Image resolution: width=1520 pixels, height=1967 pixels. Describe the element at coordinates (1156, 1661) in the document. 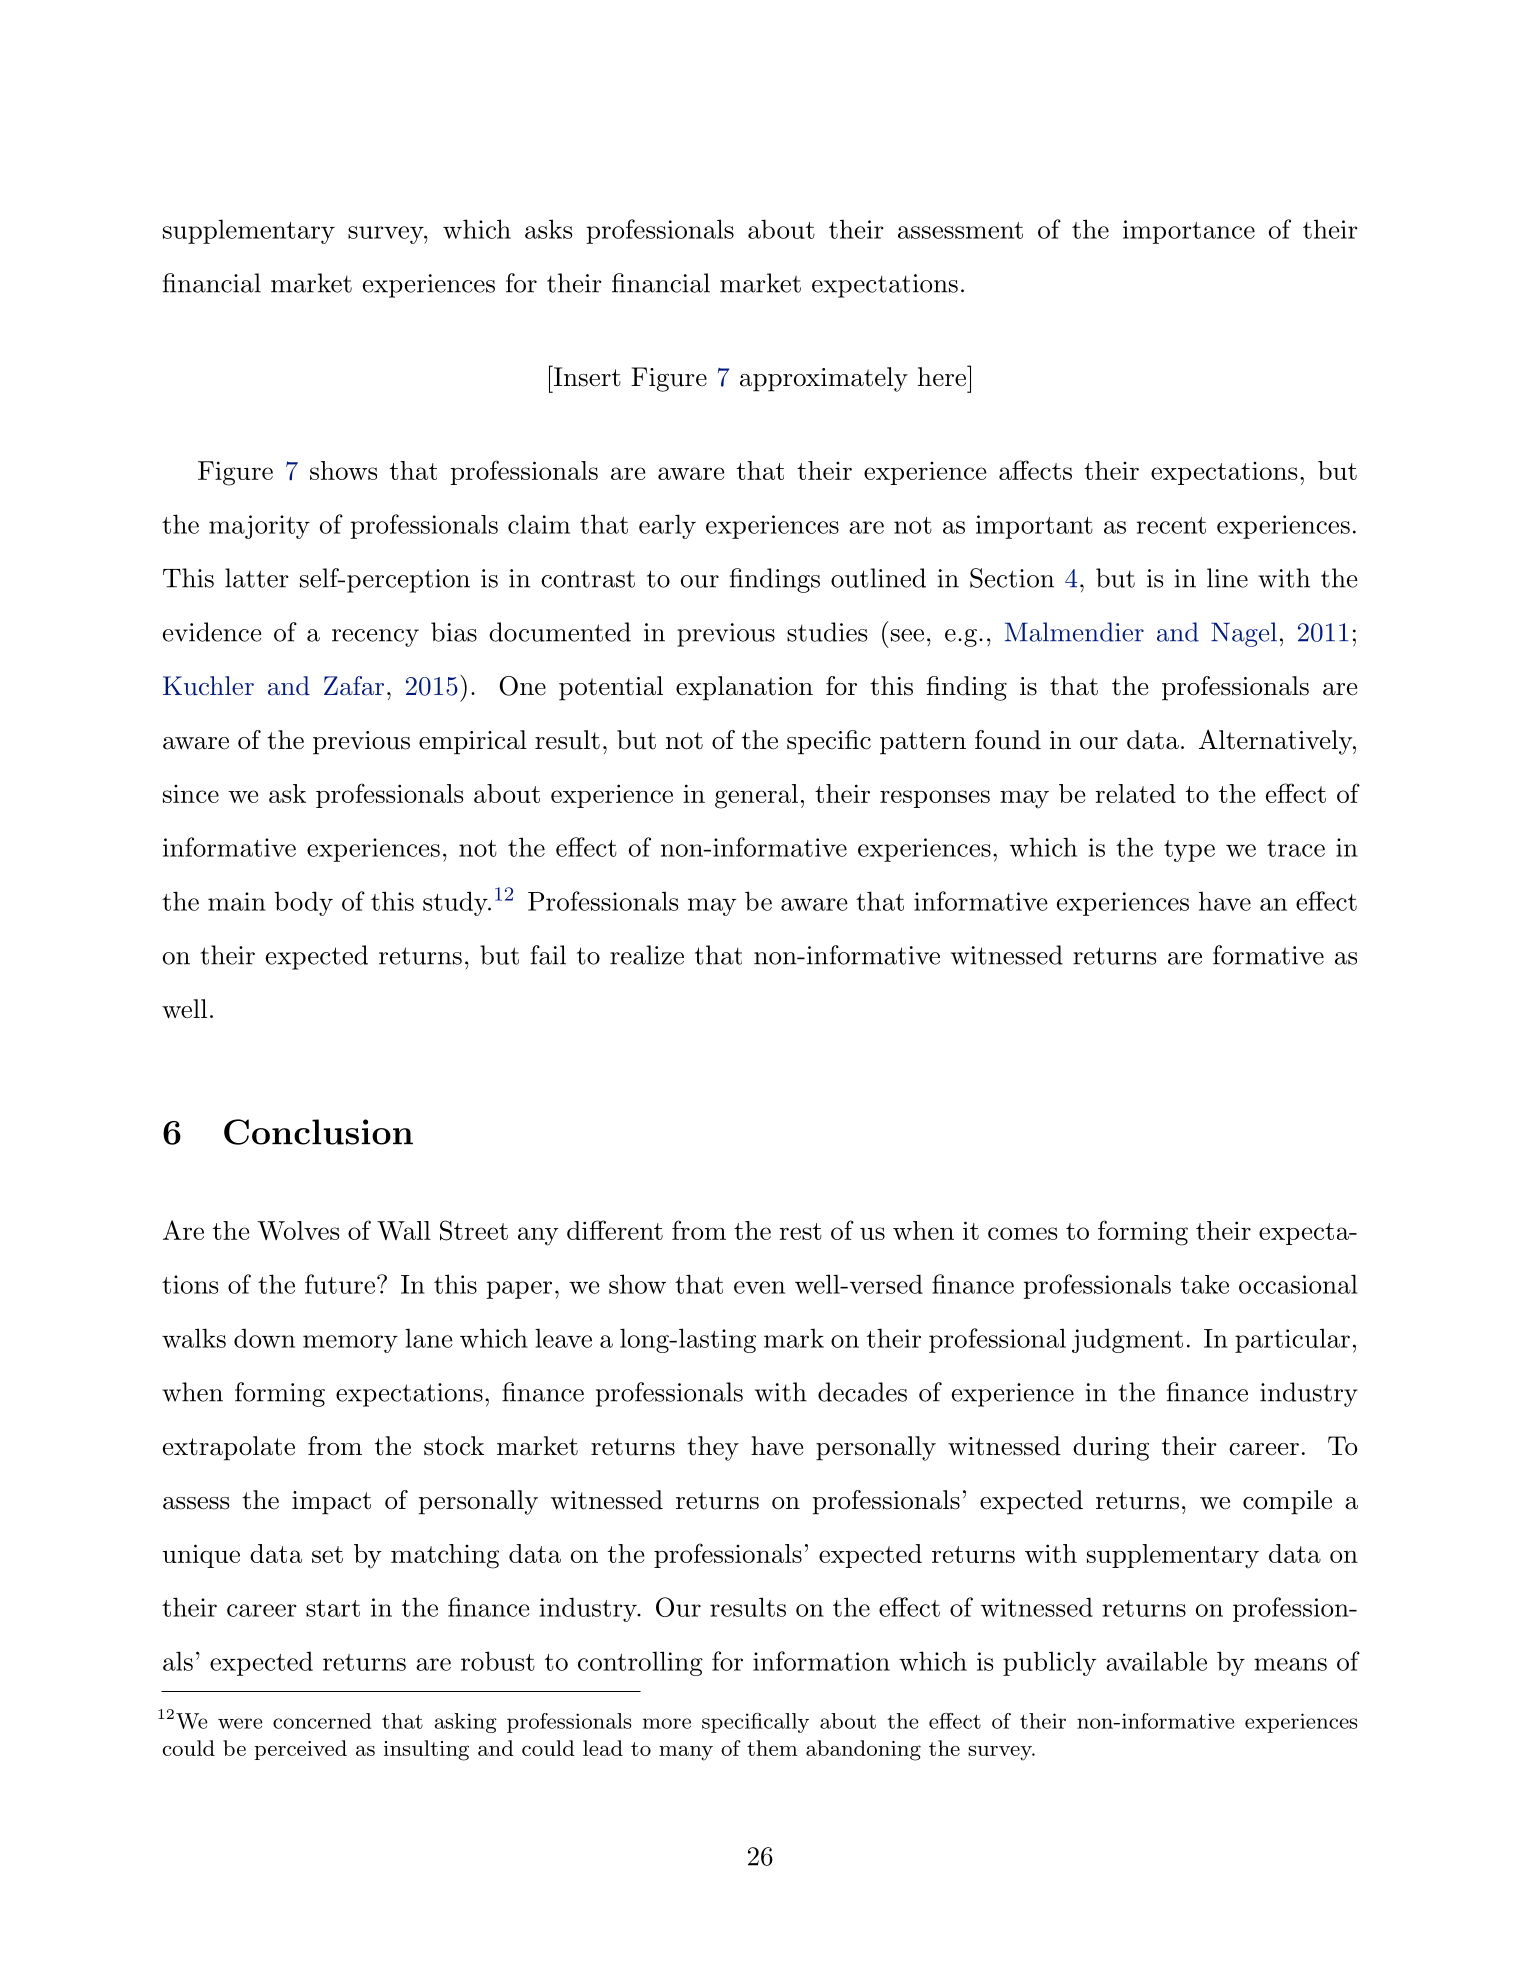

I see `available` at that location.
